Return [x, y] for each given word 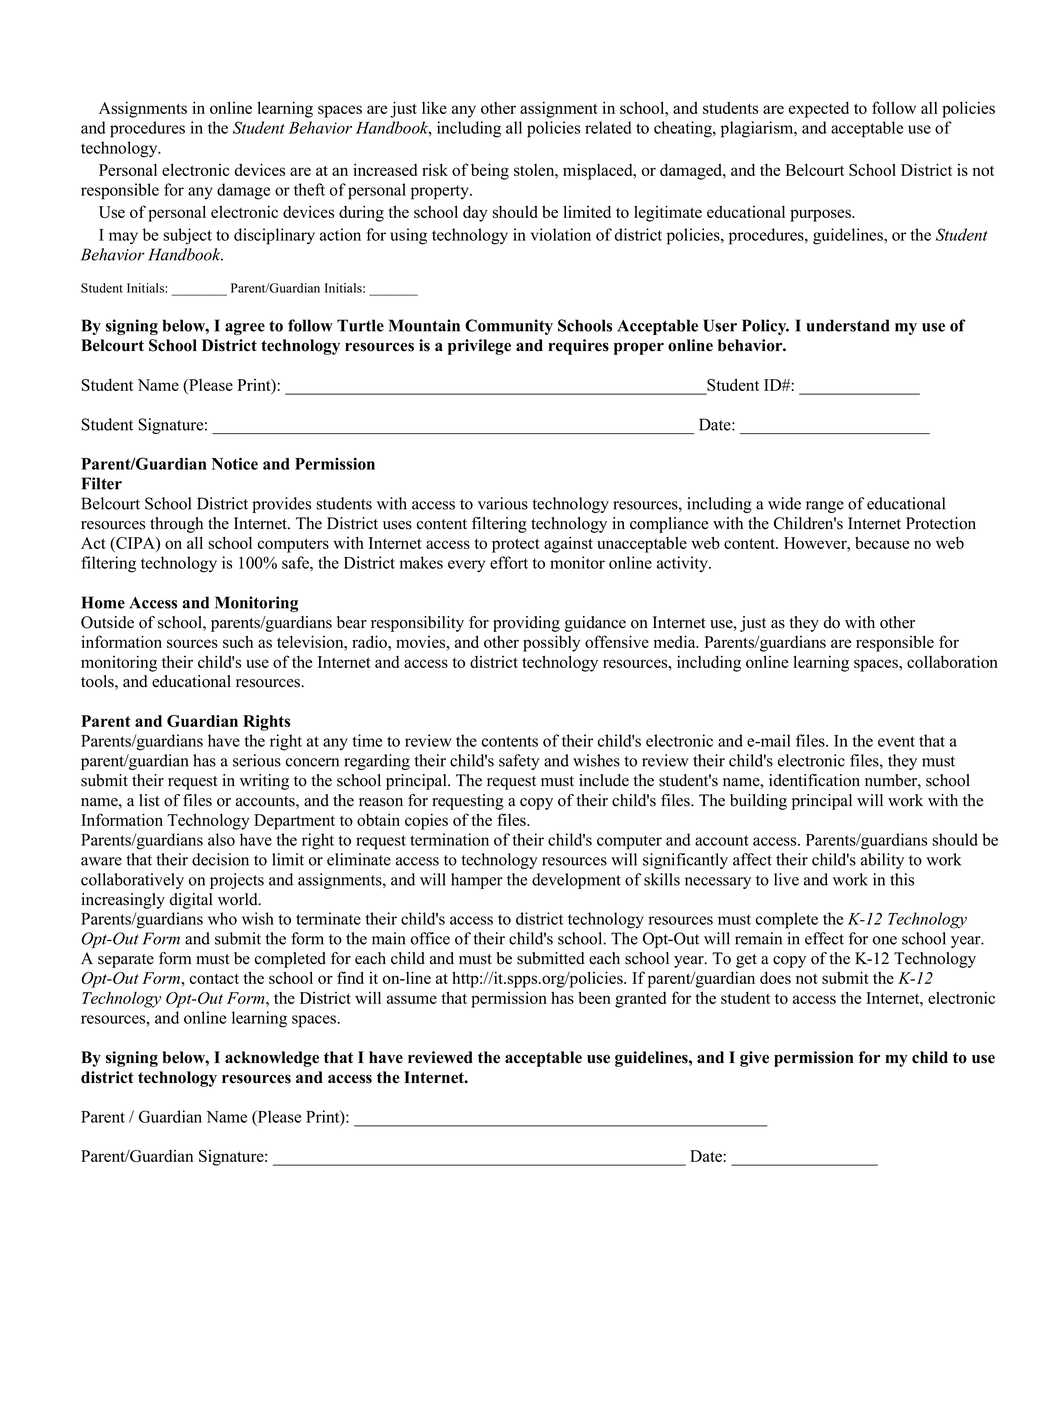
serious [257, 760]
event [896, 741]
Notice [235, 463]
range [825, 507]
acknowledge [272, 1059]
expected [819, 110]
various [503, 503]
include [604, 780]
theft [309, 189]
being [490, 171]
